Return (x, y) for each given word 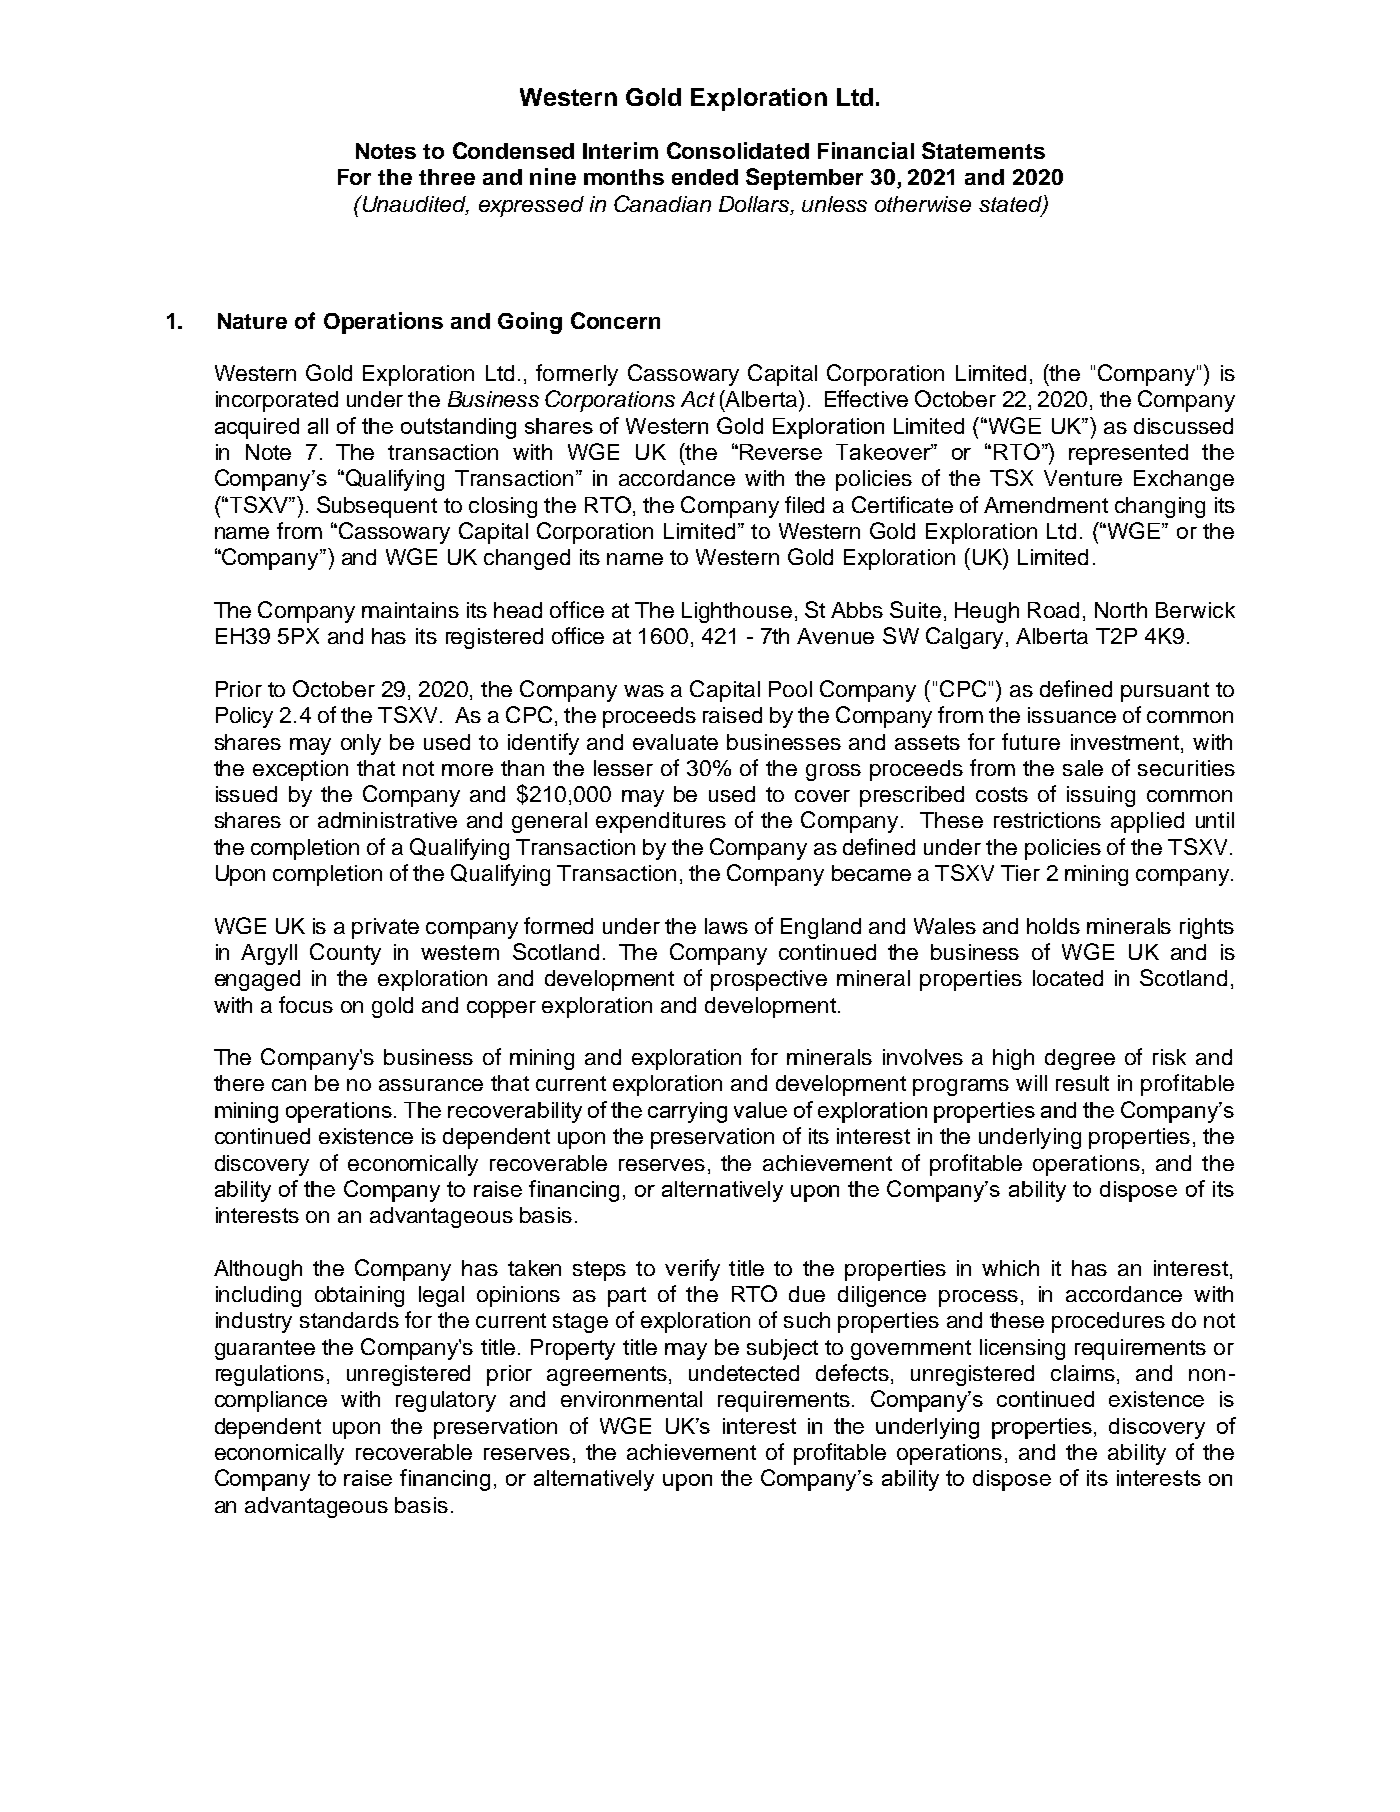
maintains (410, 610)
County (345, 954)
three (447, 177)
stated (1011, 205)
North (1121, 610)
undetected (744, 1373)
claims (1083, 1373)
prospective (769, 980)
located (1068, 978)
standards (349, 1320)
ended (705, 177)
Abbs (857, 610)
